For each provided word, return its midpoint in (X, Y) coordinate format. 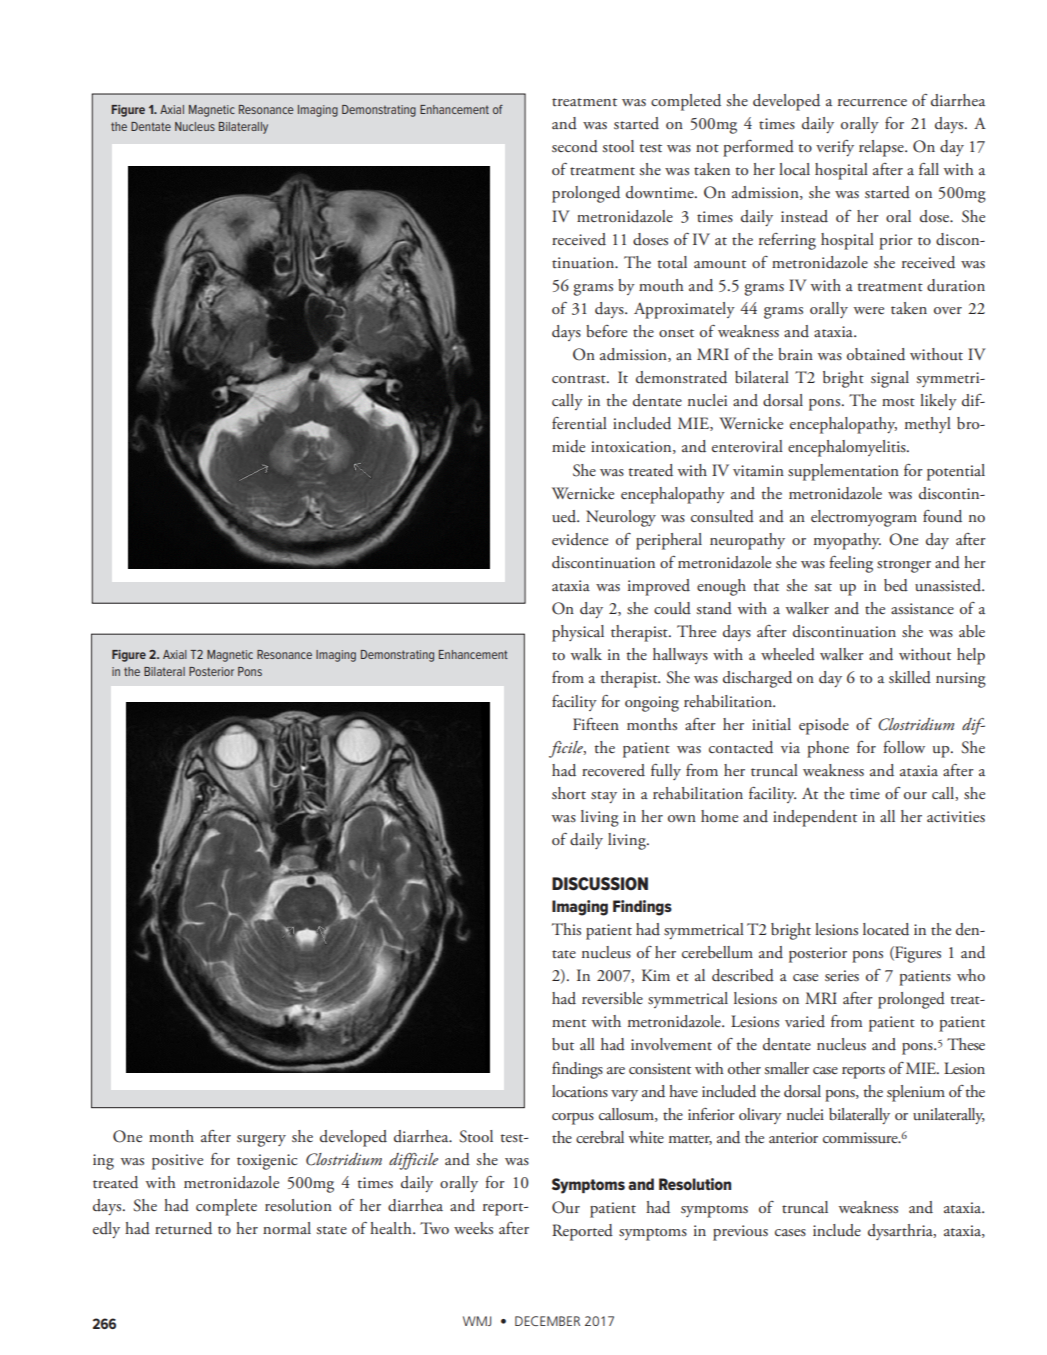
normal (287, 1228)
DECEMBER (547, 1321)
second (575, 146)
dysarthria (901, 1232)
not (707, 148)
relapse (882, 148)
